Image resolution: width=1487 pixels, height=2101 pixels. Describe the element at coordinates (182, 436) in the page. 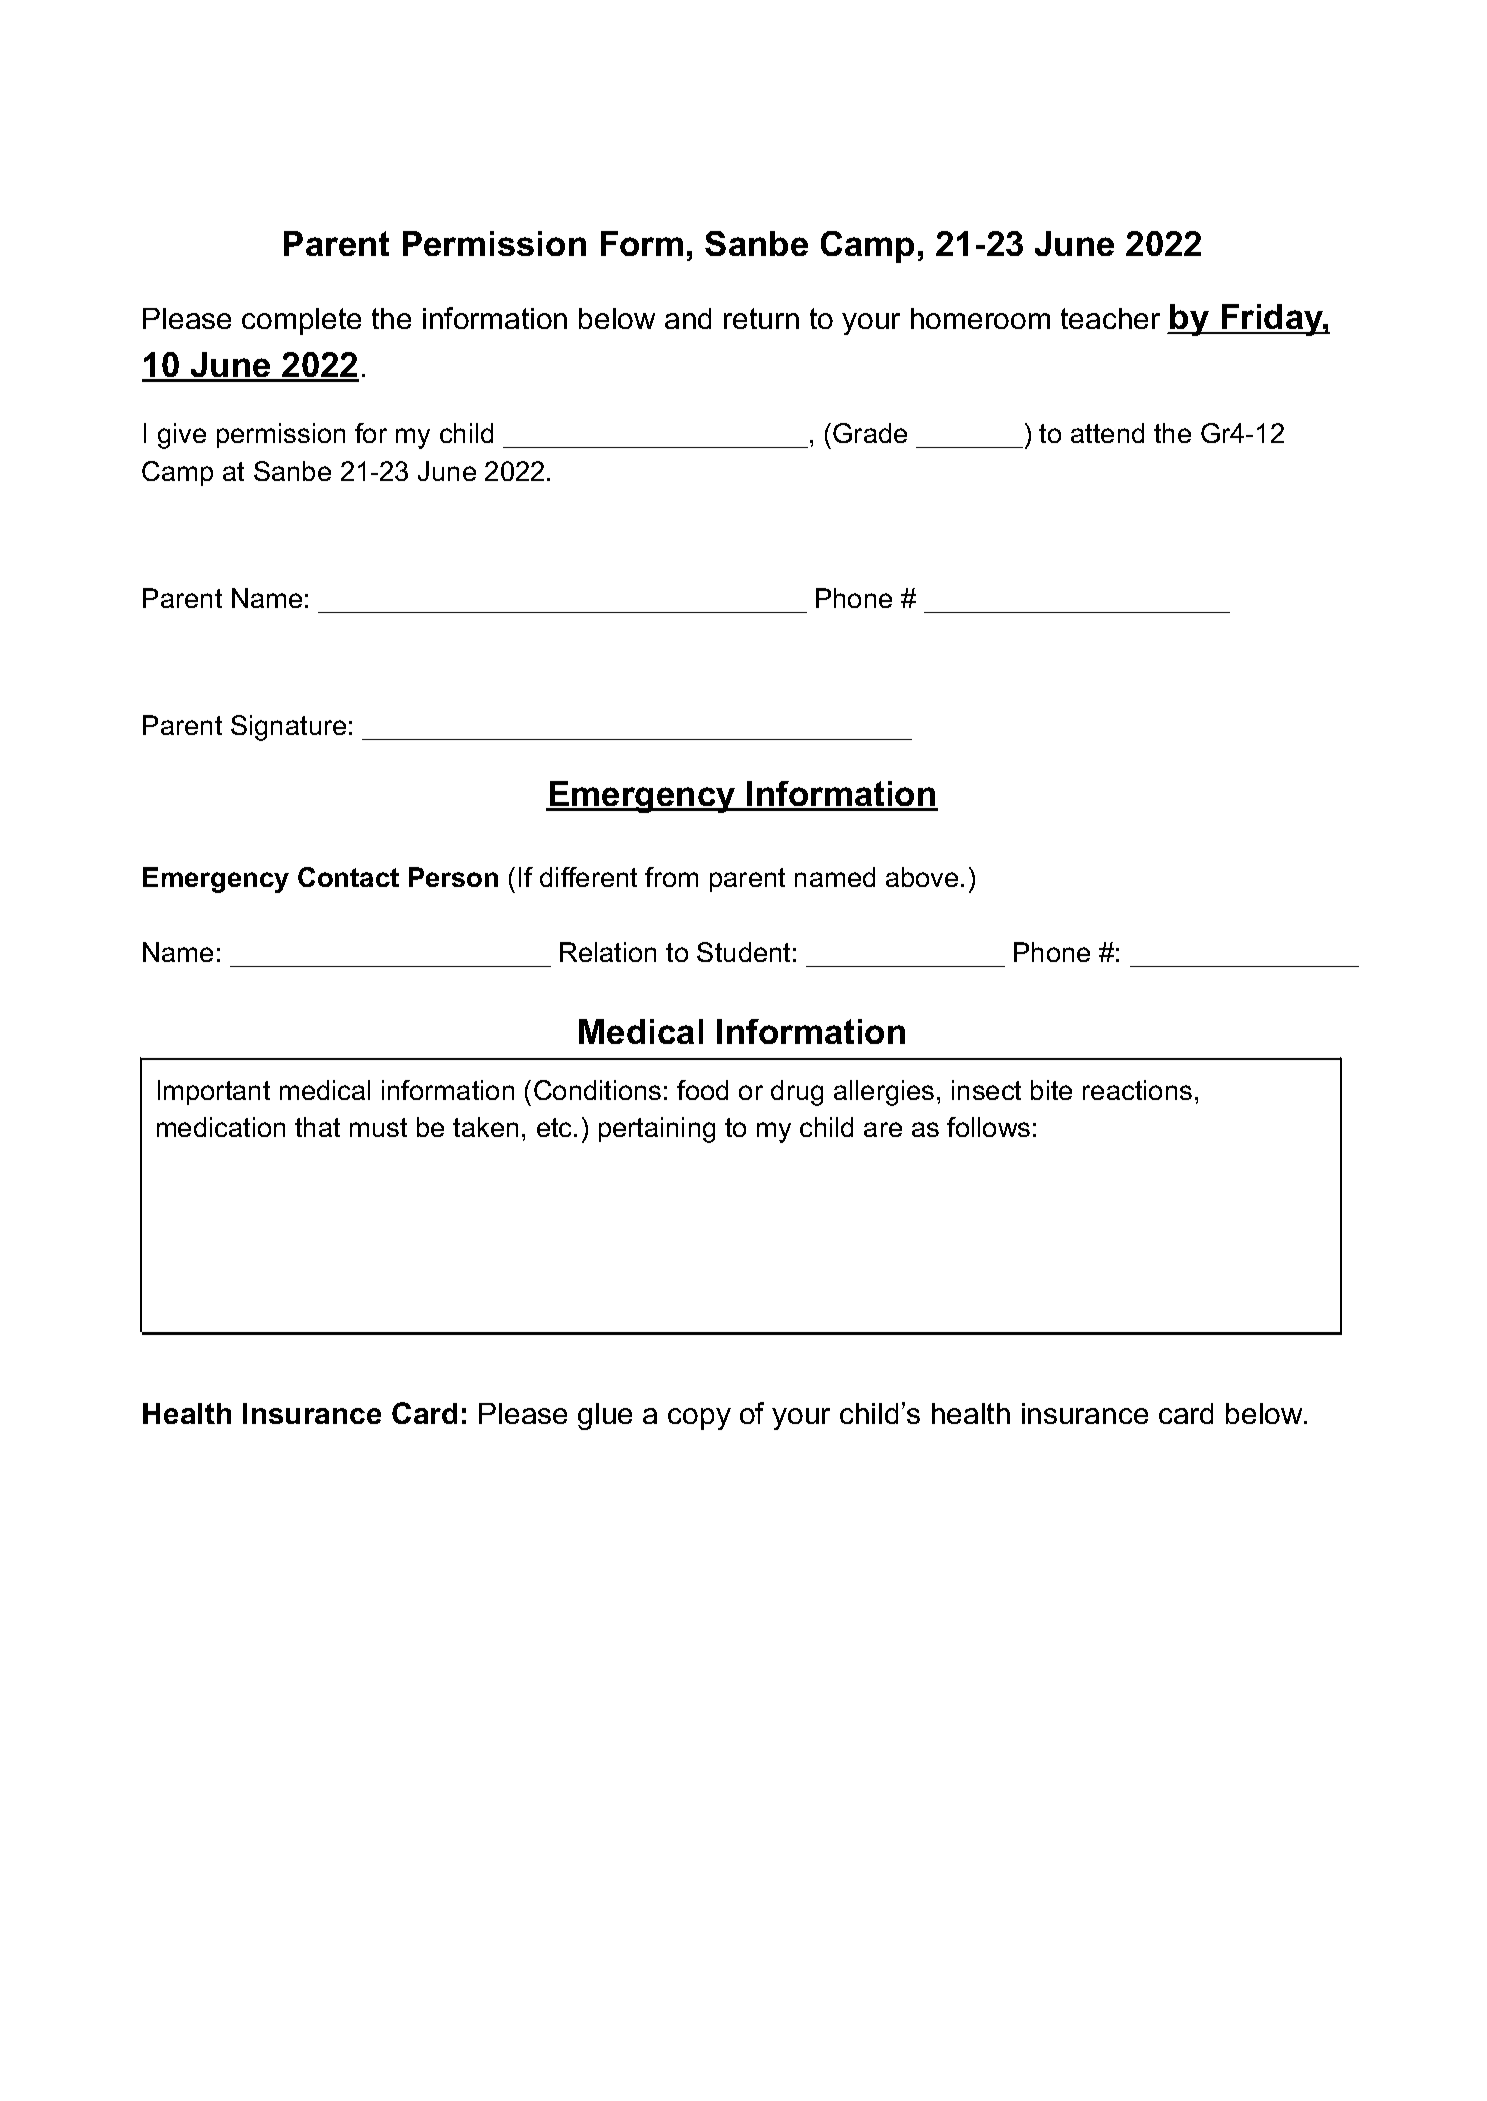

I see `give` at that location.
